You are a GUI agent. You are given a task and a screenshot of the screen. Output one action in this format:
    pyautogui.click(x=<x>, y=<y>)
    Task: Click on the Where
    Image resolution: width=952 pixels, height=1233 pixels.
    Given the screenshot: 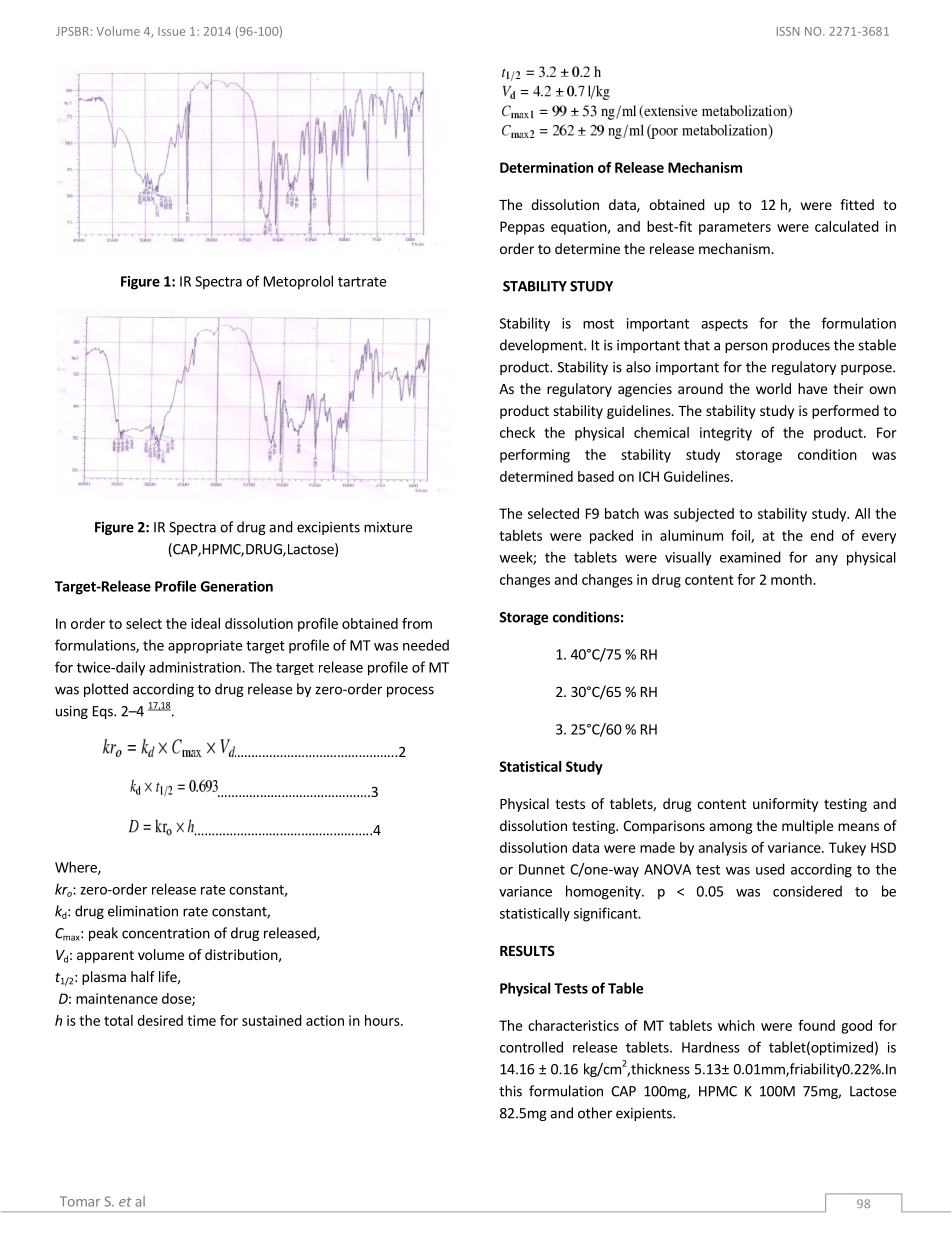 What is the action you would take?
    pyautogui.click(x=77, y=868)
